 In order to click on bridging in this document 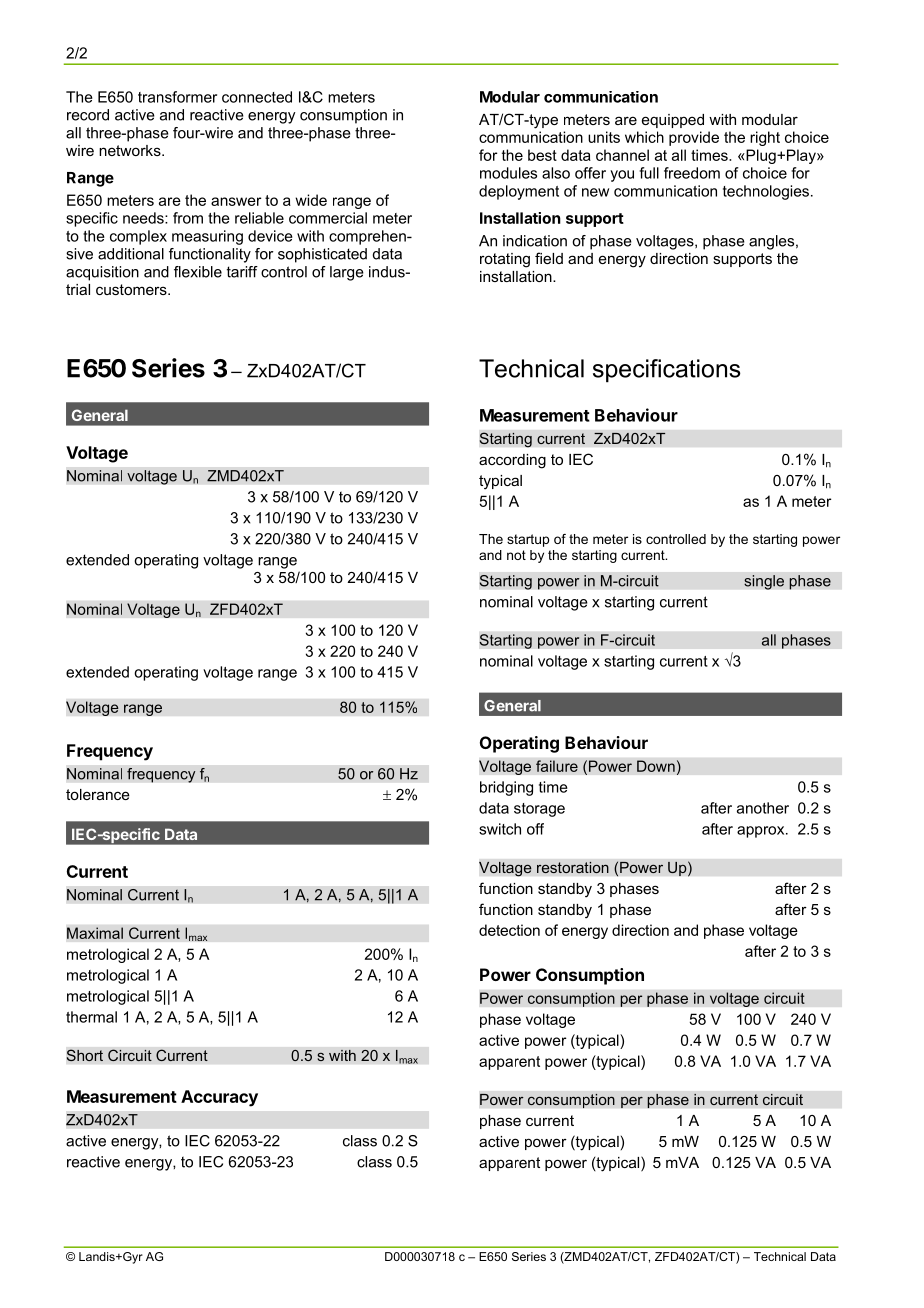, I will do `click(506, 788)`.
